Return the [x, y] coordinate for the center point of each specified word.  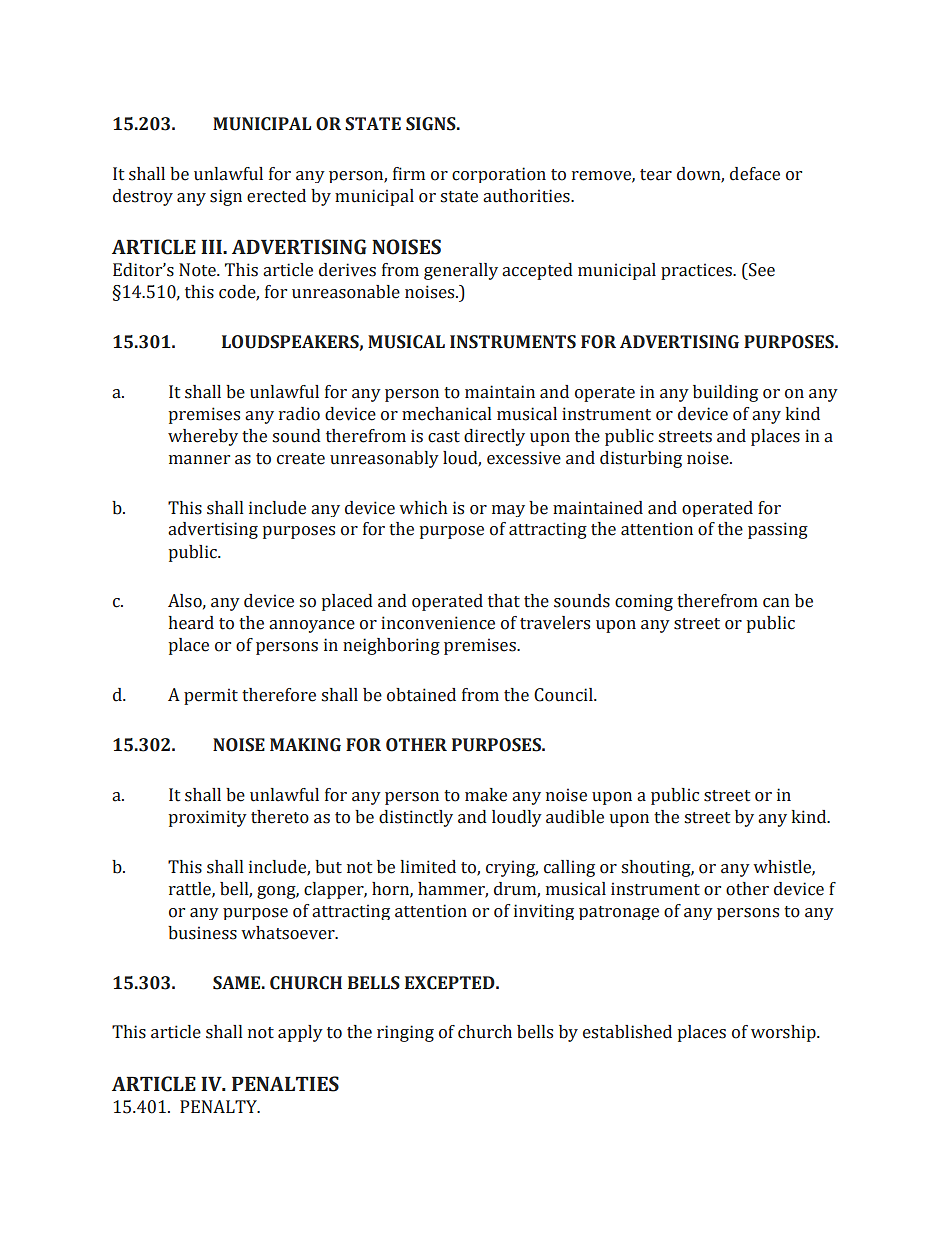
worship [784, 1033]
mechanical [446, 414]
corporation [499, 175]
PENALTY [219, 1106]
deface [755, 174]
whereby [203, 437]
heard [191, 623]
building [725, 393]
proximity [208, 818]
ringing [405, 1033]
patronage [619, 913]
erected [276, 196]
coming [644, 602]
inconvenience [438, 623]
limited [428, 867]
